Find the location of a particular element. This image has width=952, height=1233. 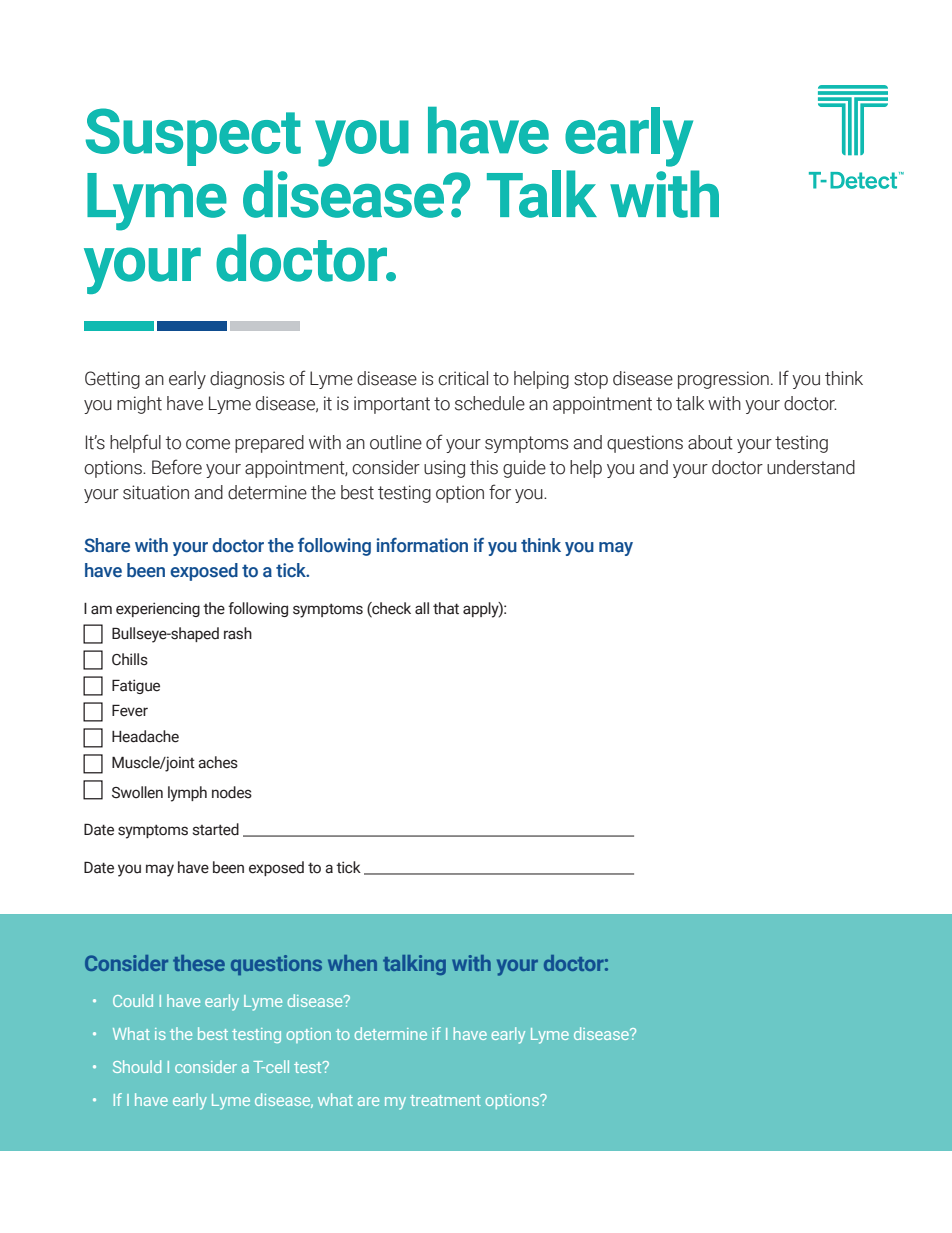

Should is located at coordinates (137, 1066).
